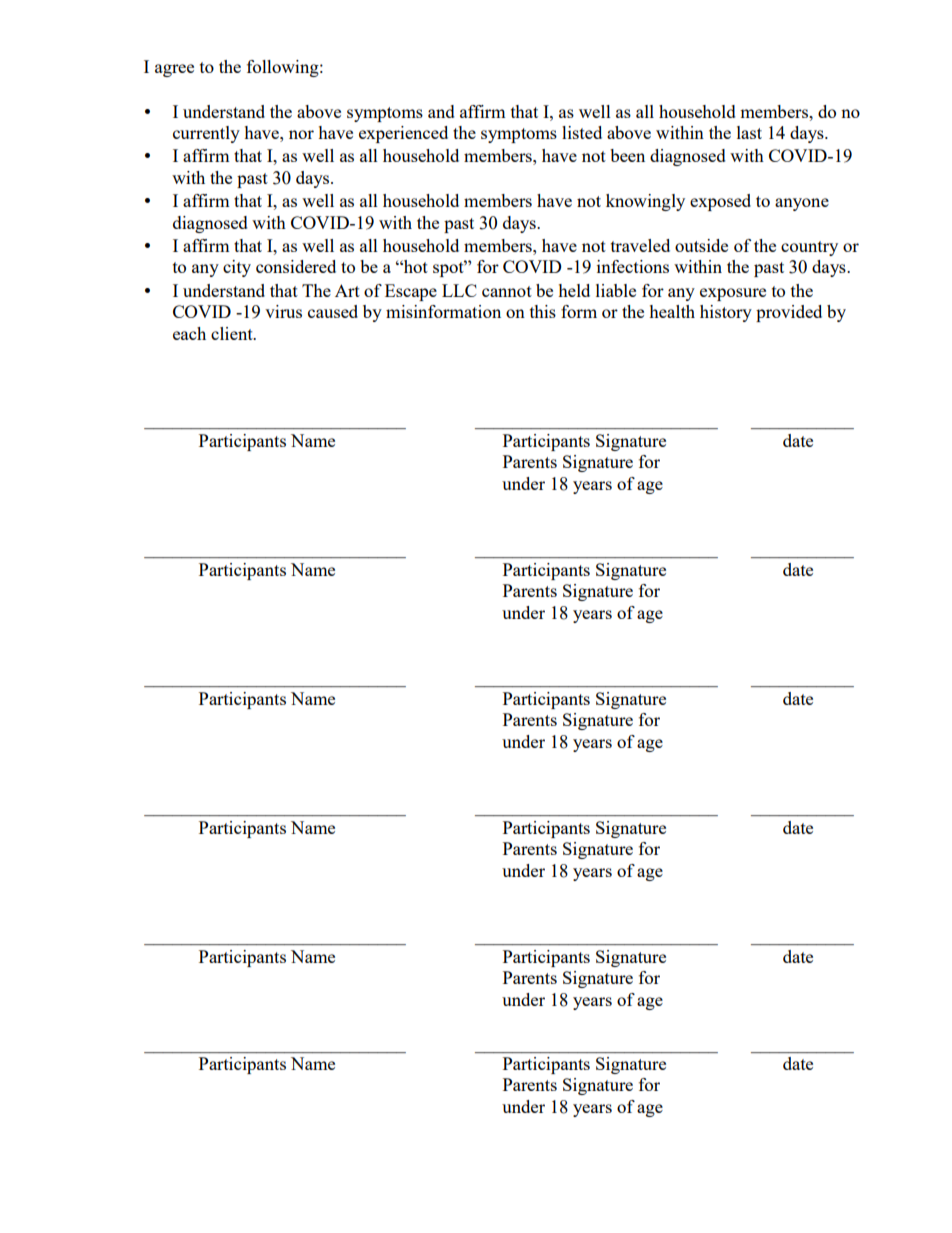 This image has height=1233, width=952. What do you see at coordinates (237, 268) in the image?
I see `city` at bounding box center [237, 268].
